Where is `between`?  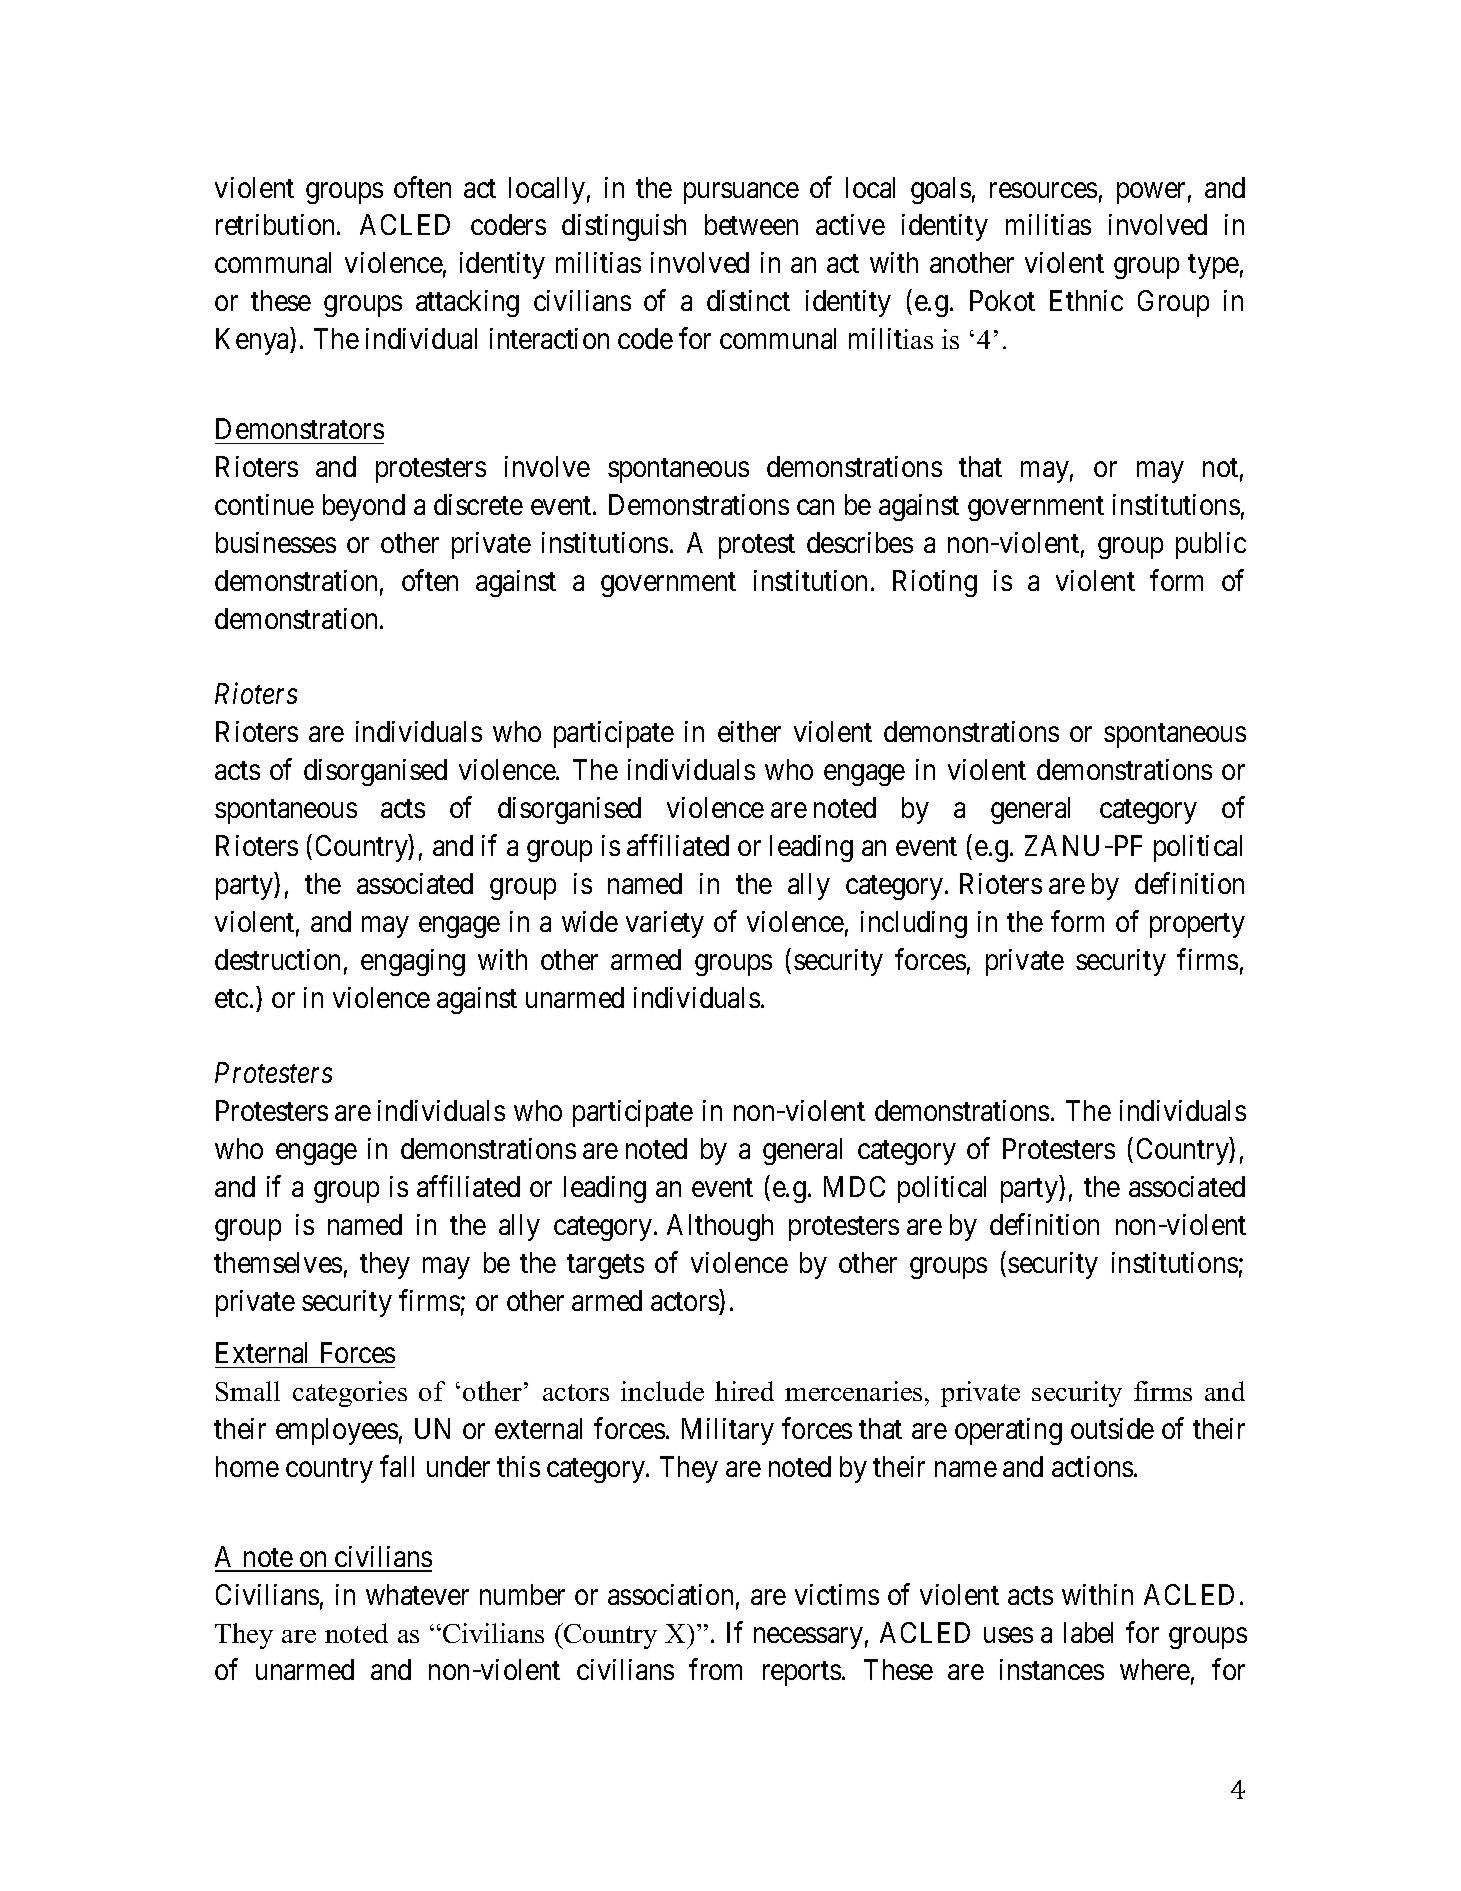
between is located at coordinates (751, 224).
